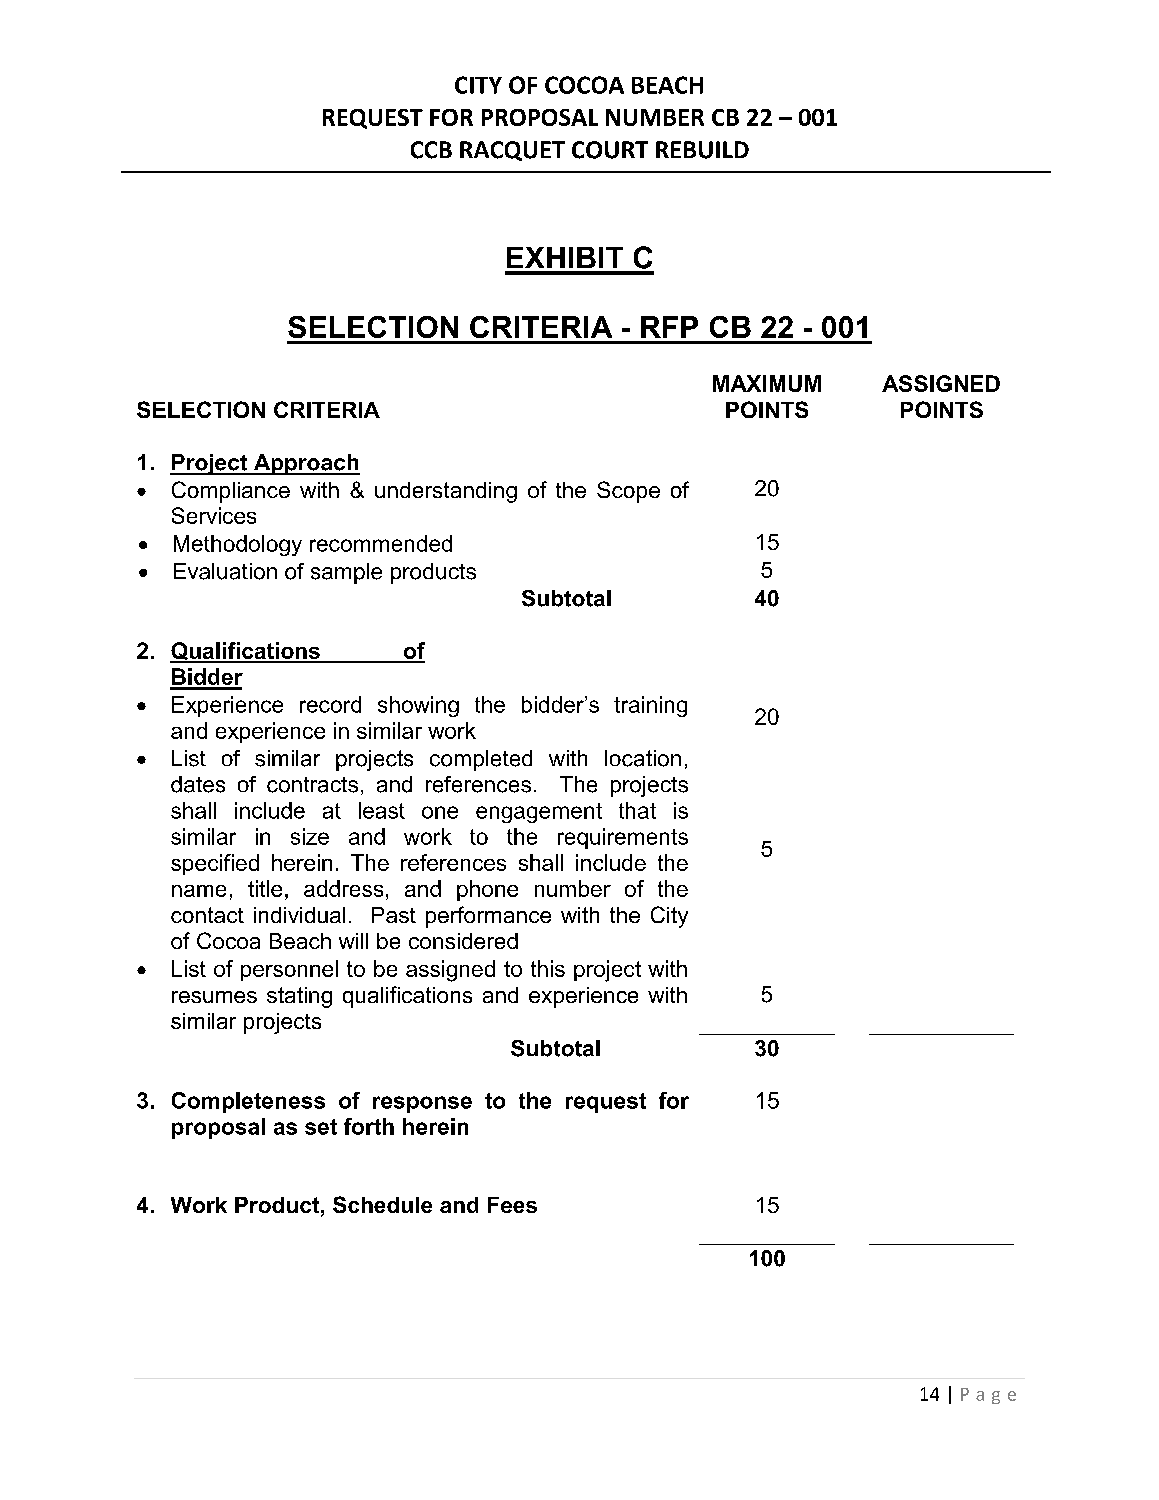 This image has height=1500, width=1159. Describe the element at coordinates (431, 150) in the image. I see `CCB` at that location.
